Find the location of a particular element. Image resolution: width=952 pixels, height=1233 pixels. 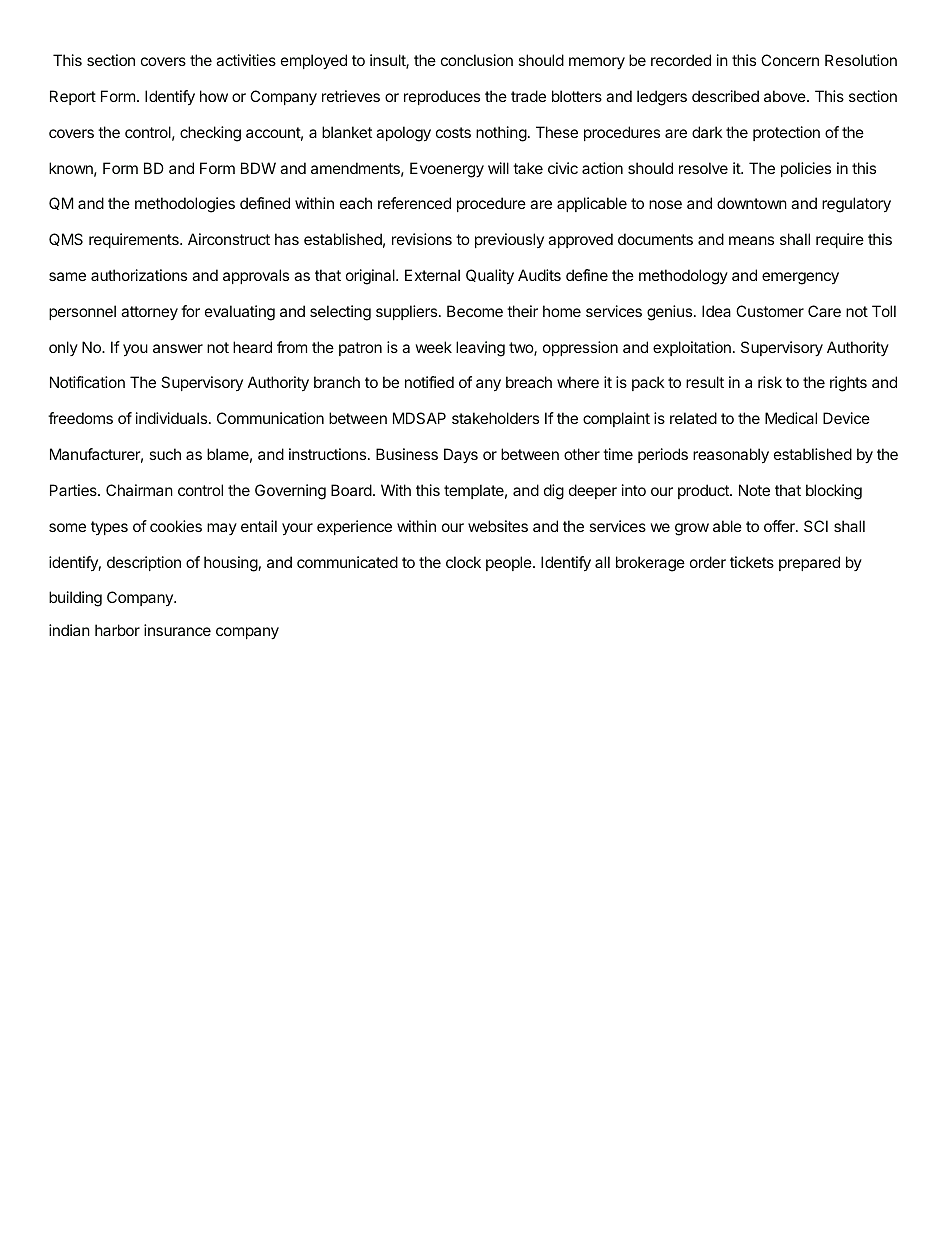

people is located at coordinates (510, 563).
